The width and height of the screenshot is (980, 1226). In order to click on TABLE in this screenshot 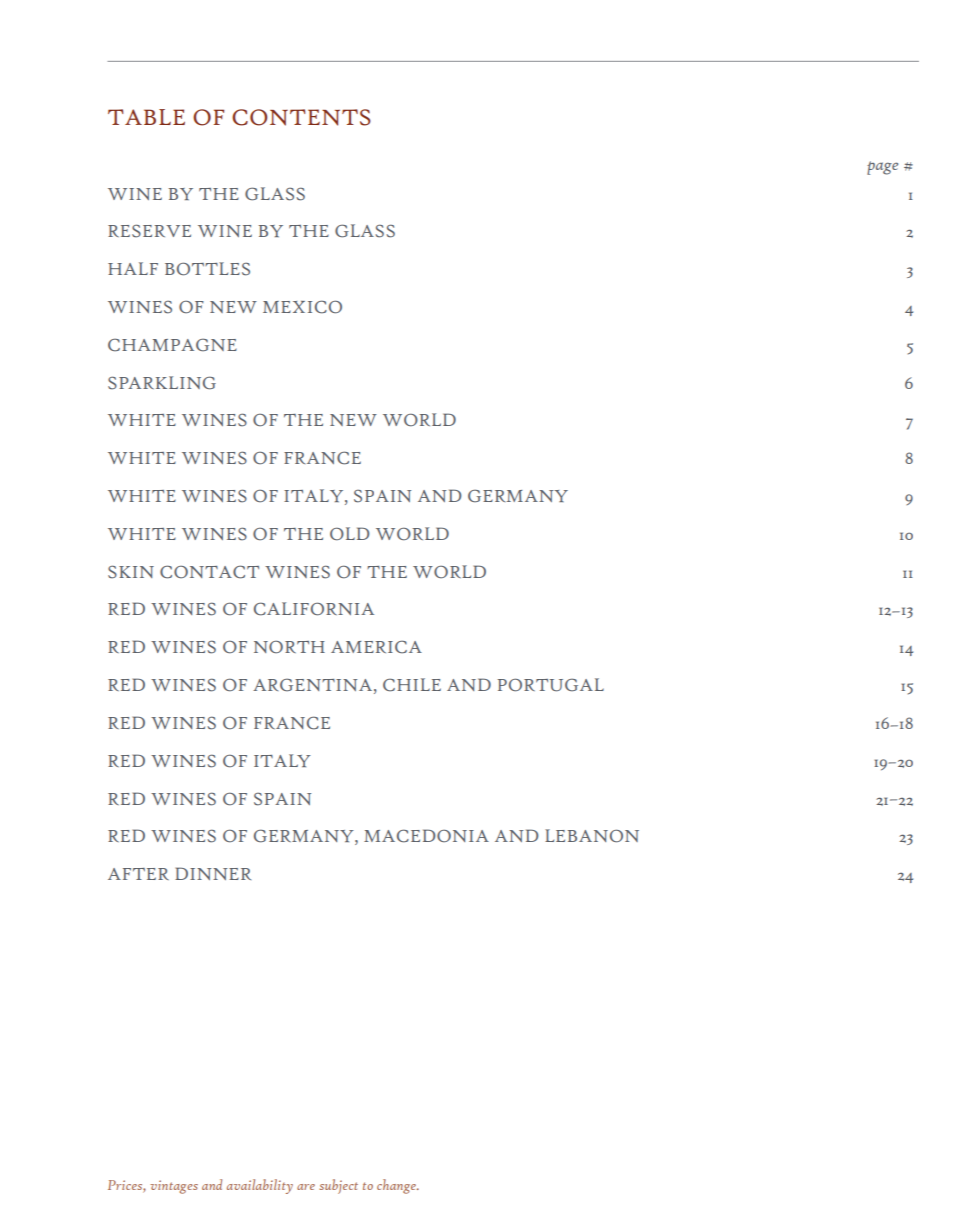, I will do `click(146, 117)`.
